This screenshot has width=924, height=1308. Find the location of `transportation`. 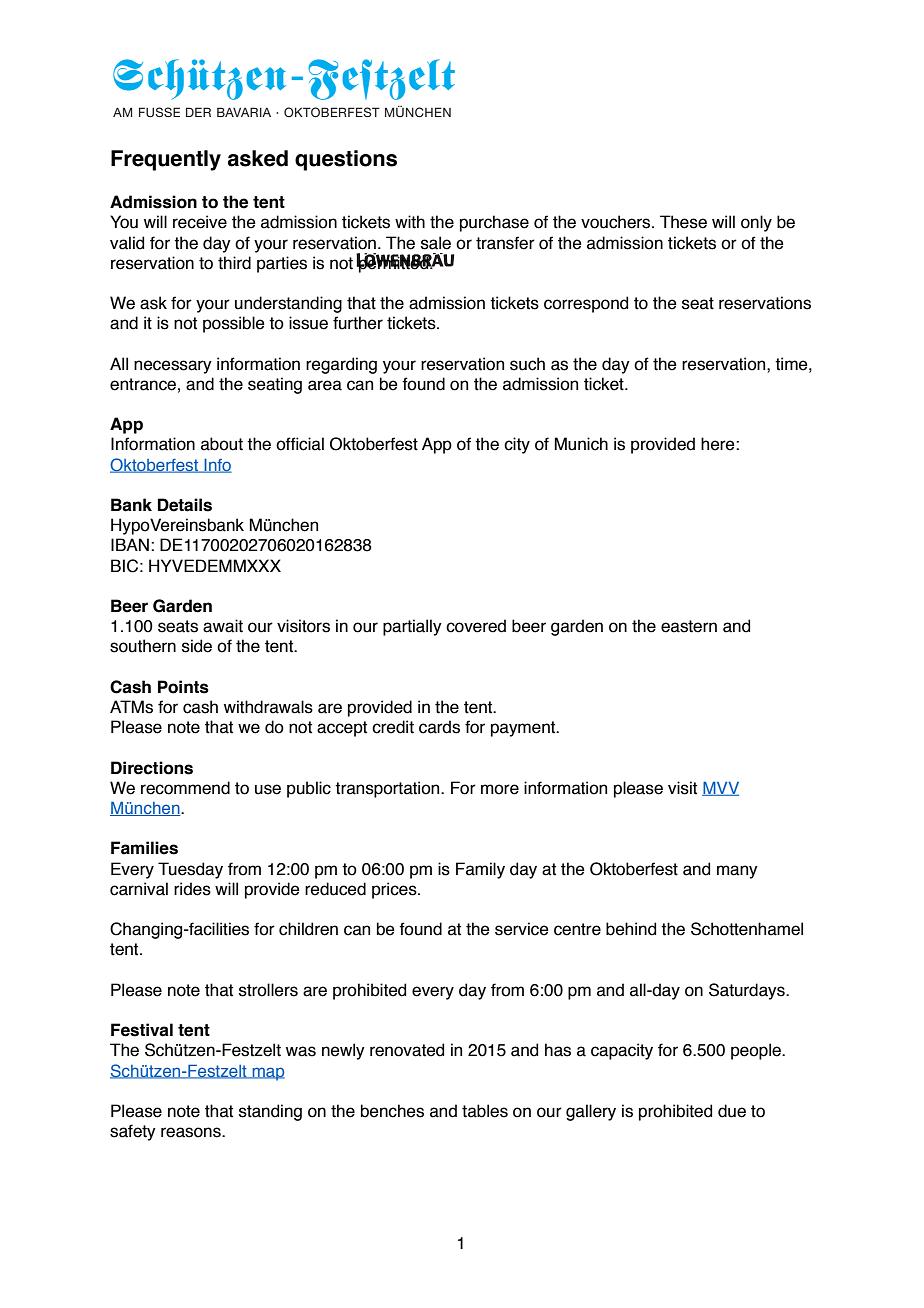

transportation is located at coordinates (388, 789).
